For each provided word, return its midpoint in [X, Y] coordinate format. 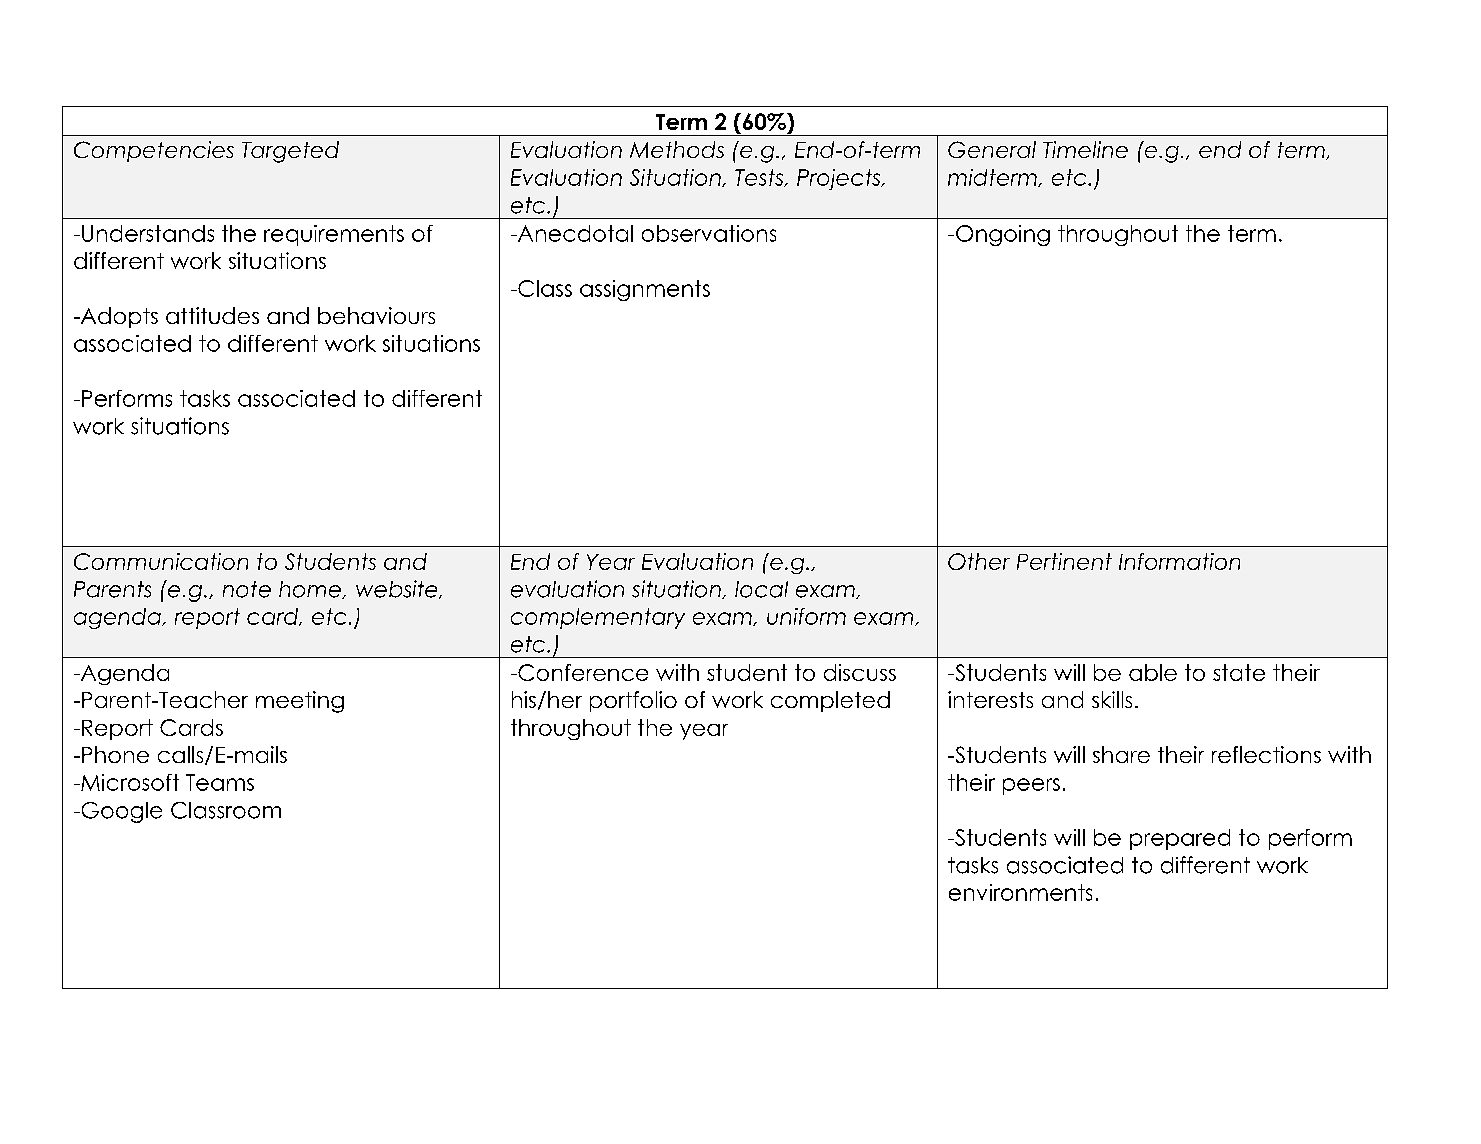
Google [120, 812]
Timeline [1085, 149]
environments [1020, 892]
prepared [1180, 839]
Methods [677, 149]
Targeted [290, 152]
